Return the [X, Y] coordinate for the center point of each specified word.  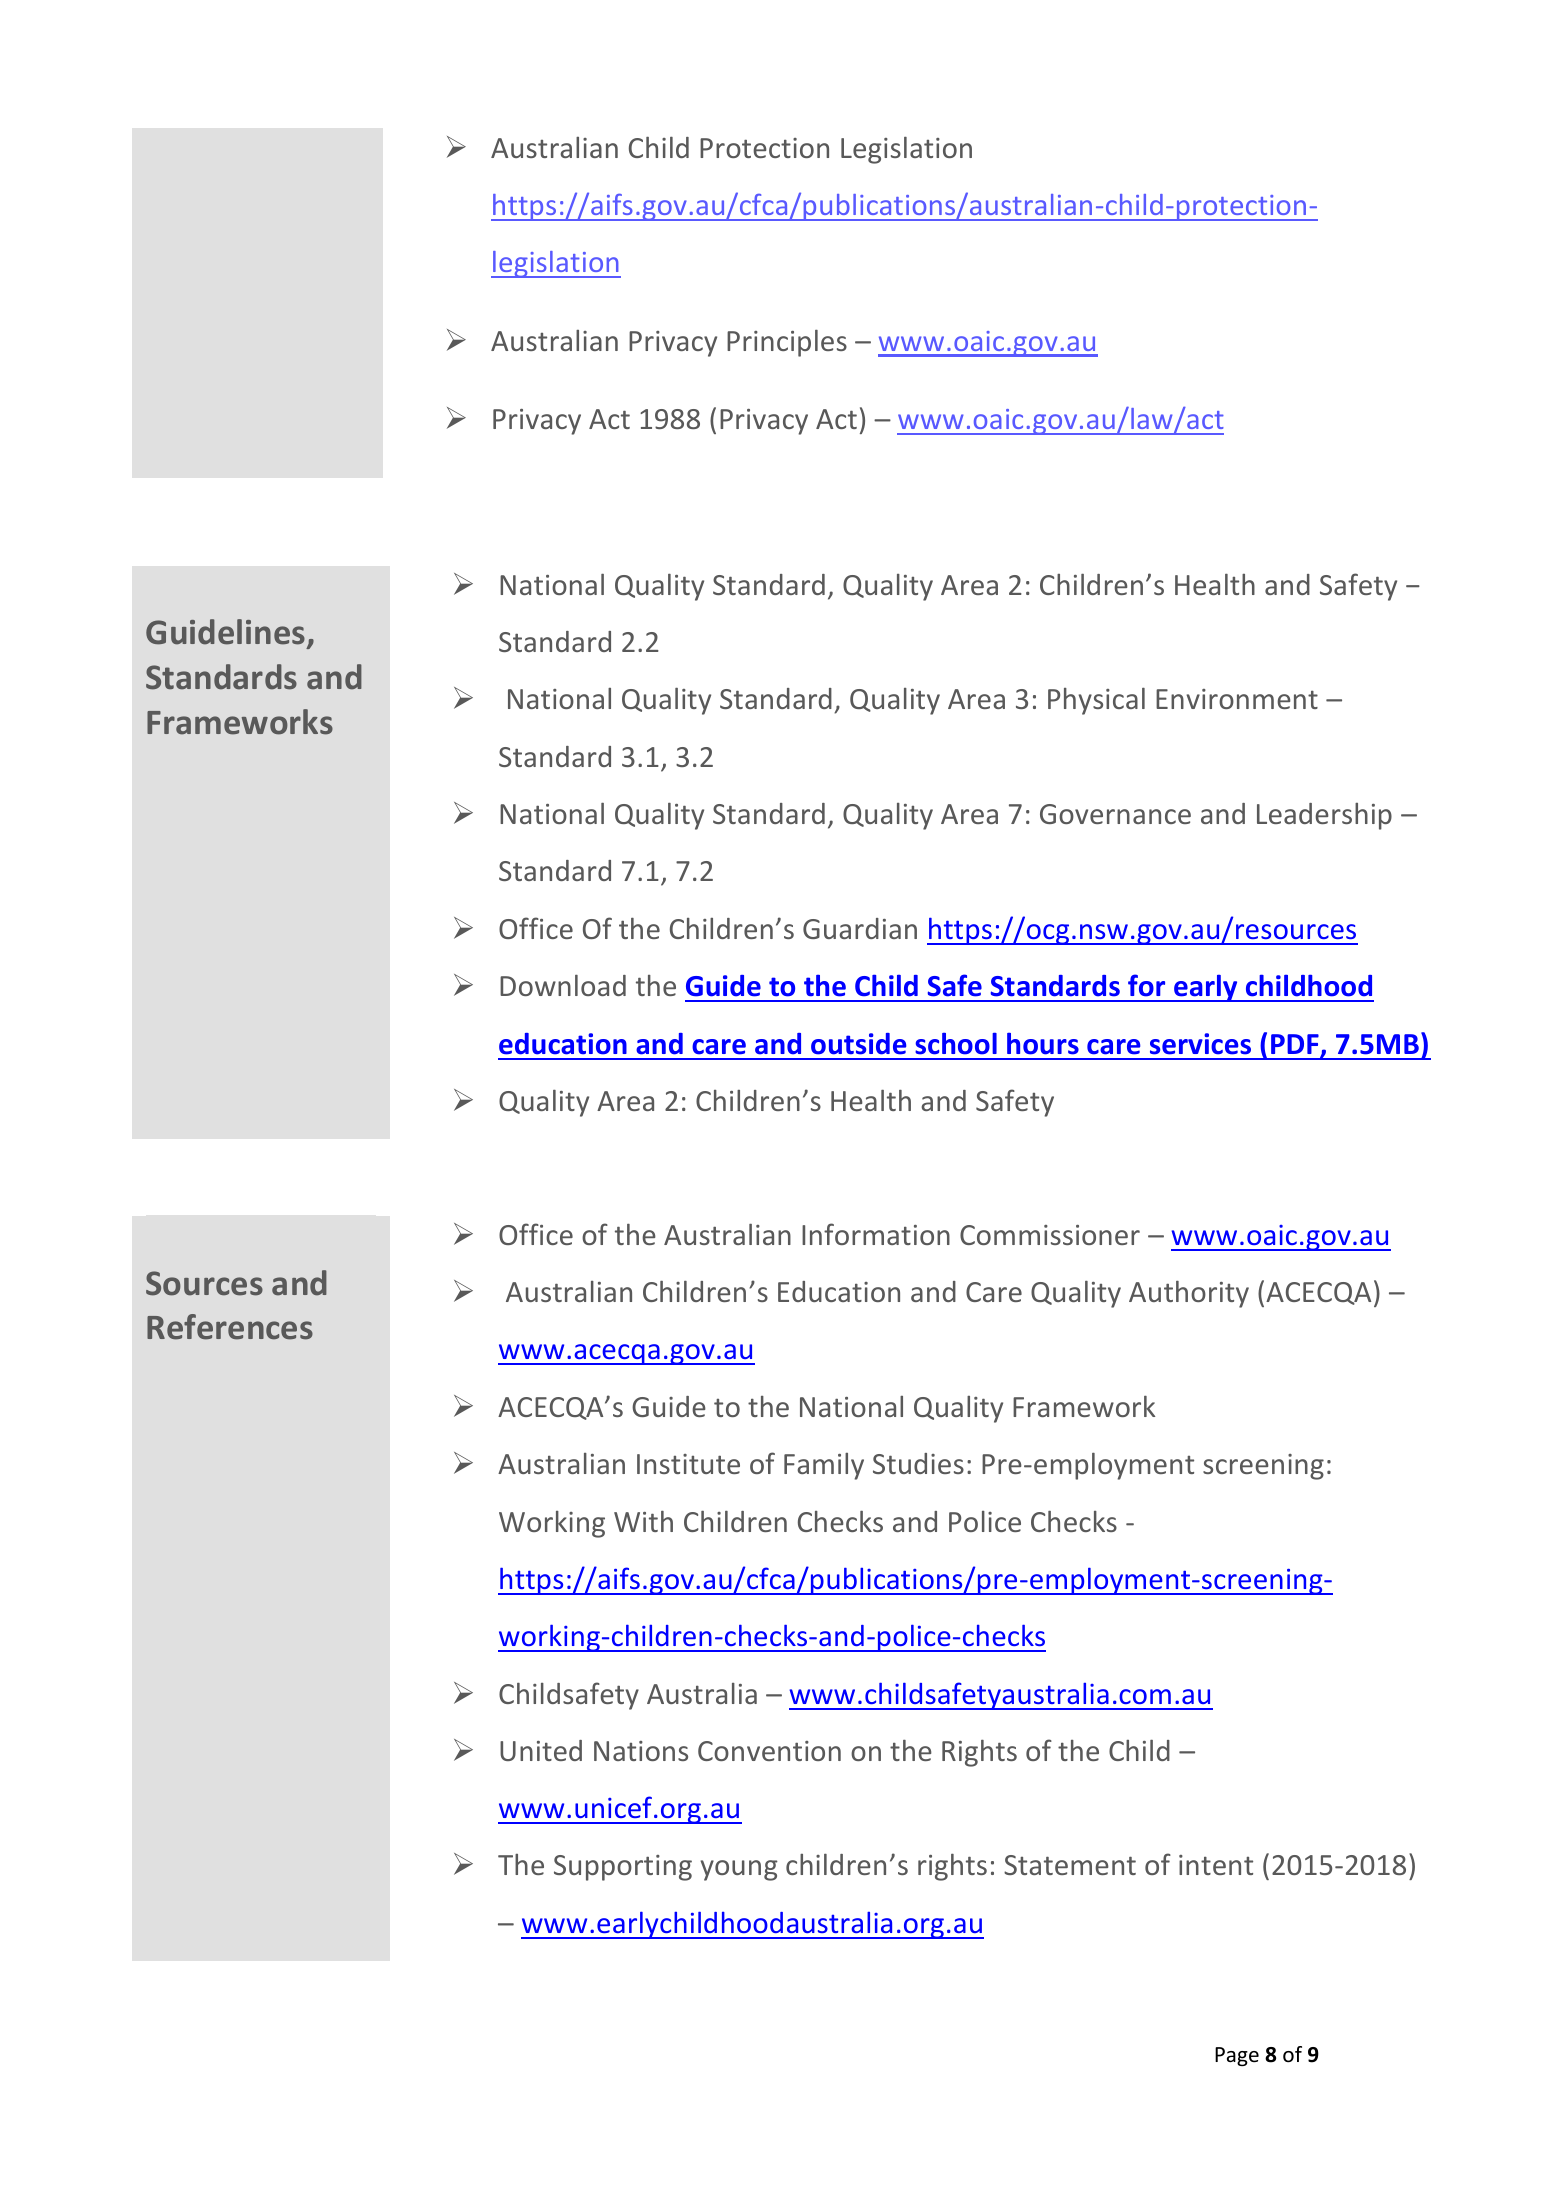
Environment [1237, 699]
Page [1237, 2056]
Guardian [860, 928]
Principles [787, 343]
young [739, 1870]
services [1200, 1044]
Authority [1189, 1294]
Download [563, 985]
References [230, 1327]
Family [824, 1466]
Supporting [623, 1868]
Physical [1096, 701]
